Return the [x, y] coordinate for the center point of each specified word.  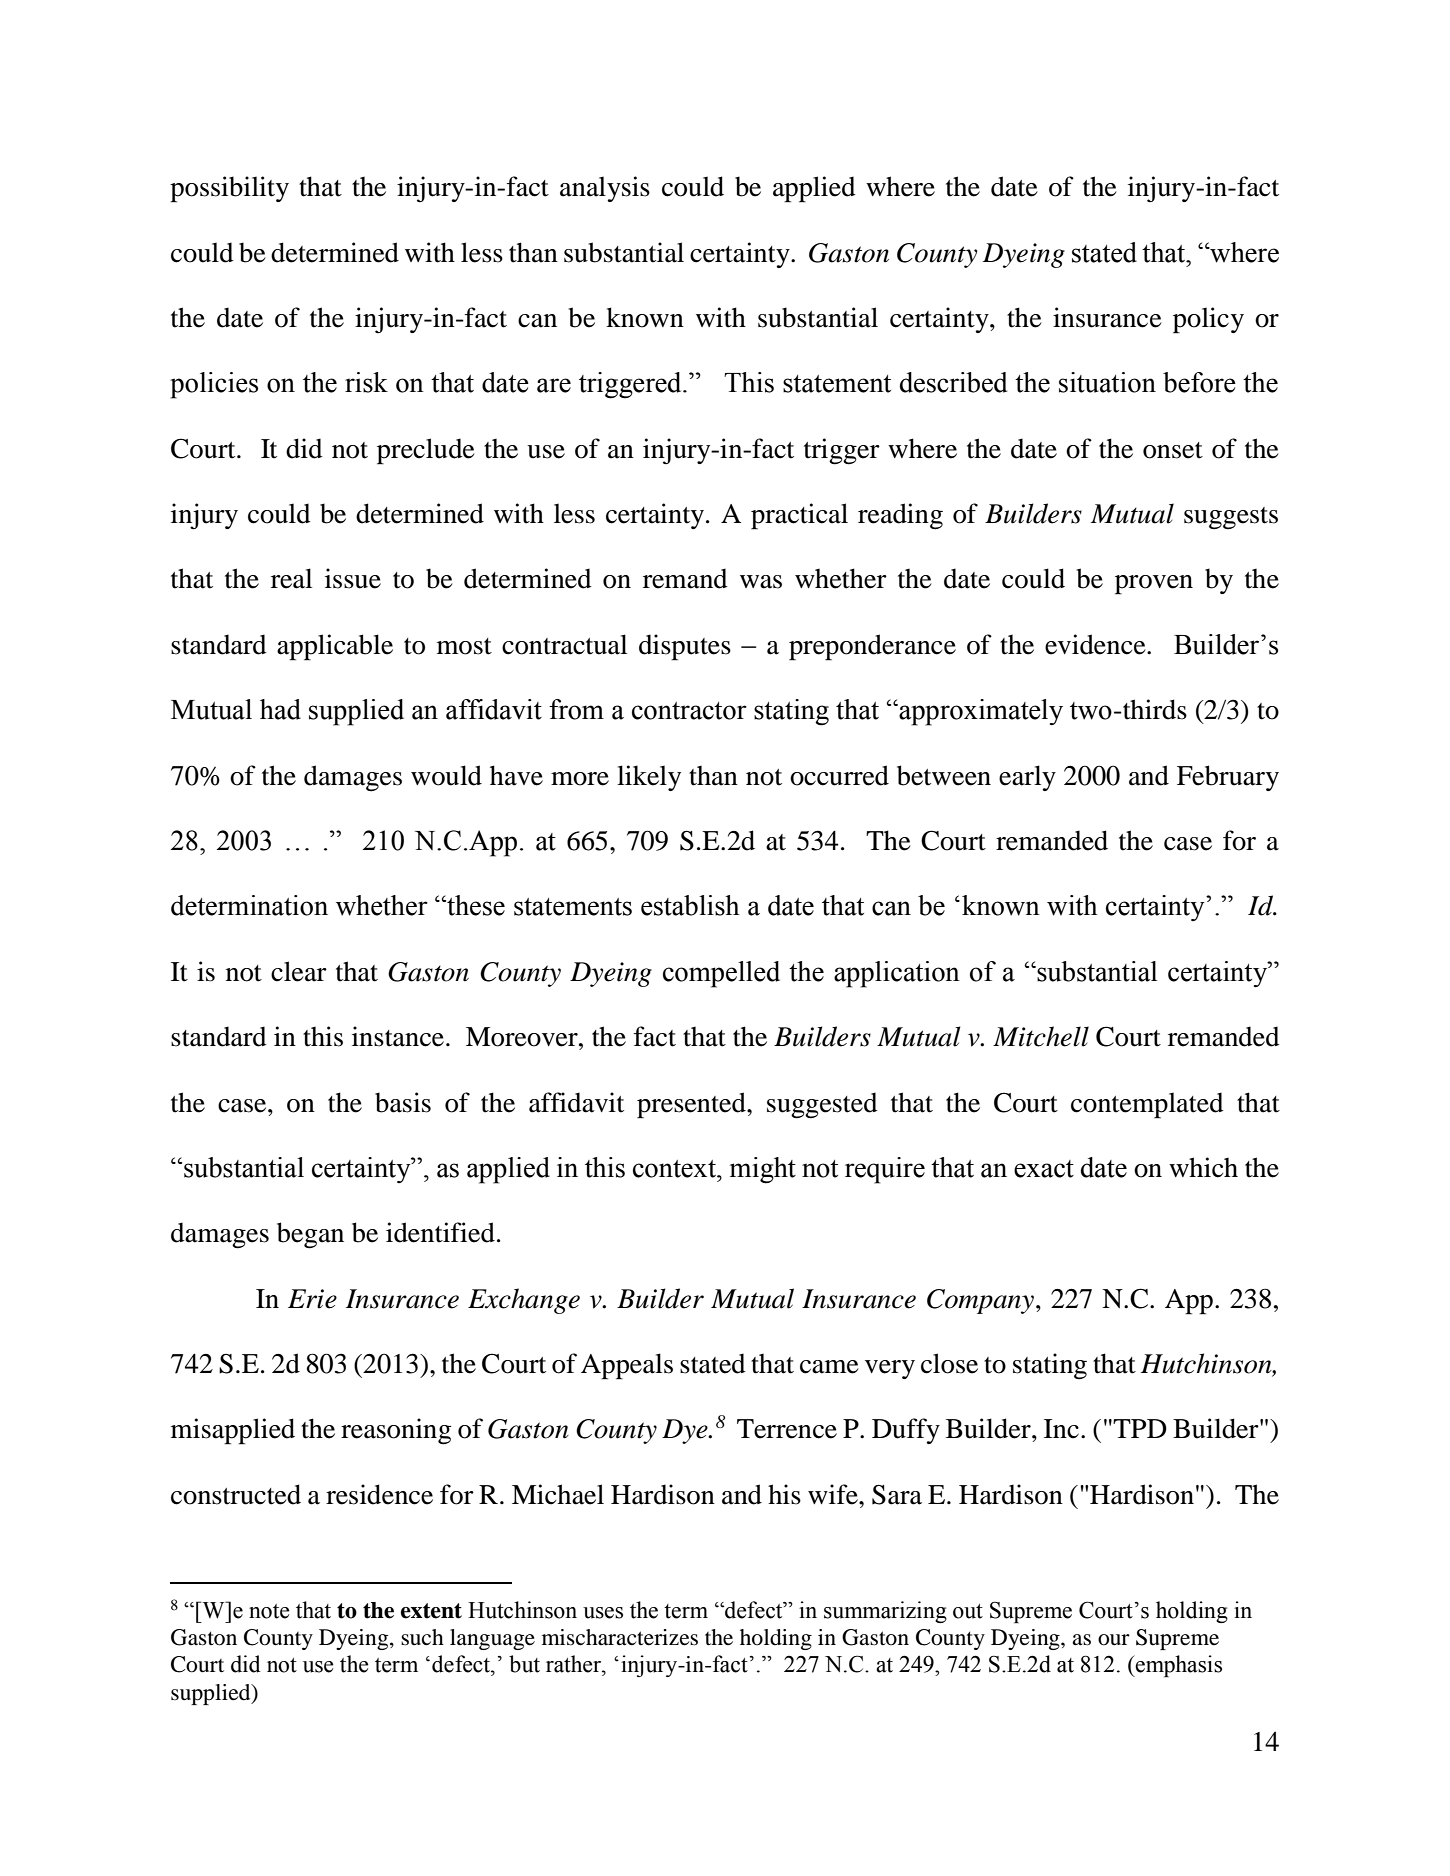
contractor [689, 711]
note [269, 1611]
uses [603, 1613]
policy [1208, 320]
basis [403, 1102]
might [763, 1170]
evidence [1096, 644]
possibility [229, 189]
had [280, 709]
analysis [605, 189]
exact [1044, 1169]
